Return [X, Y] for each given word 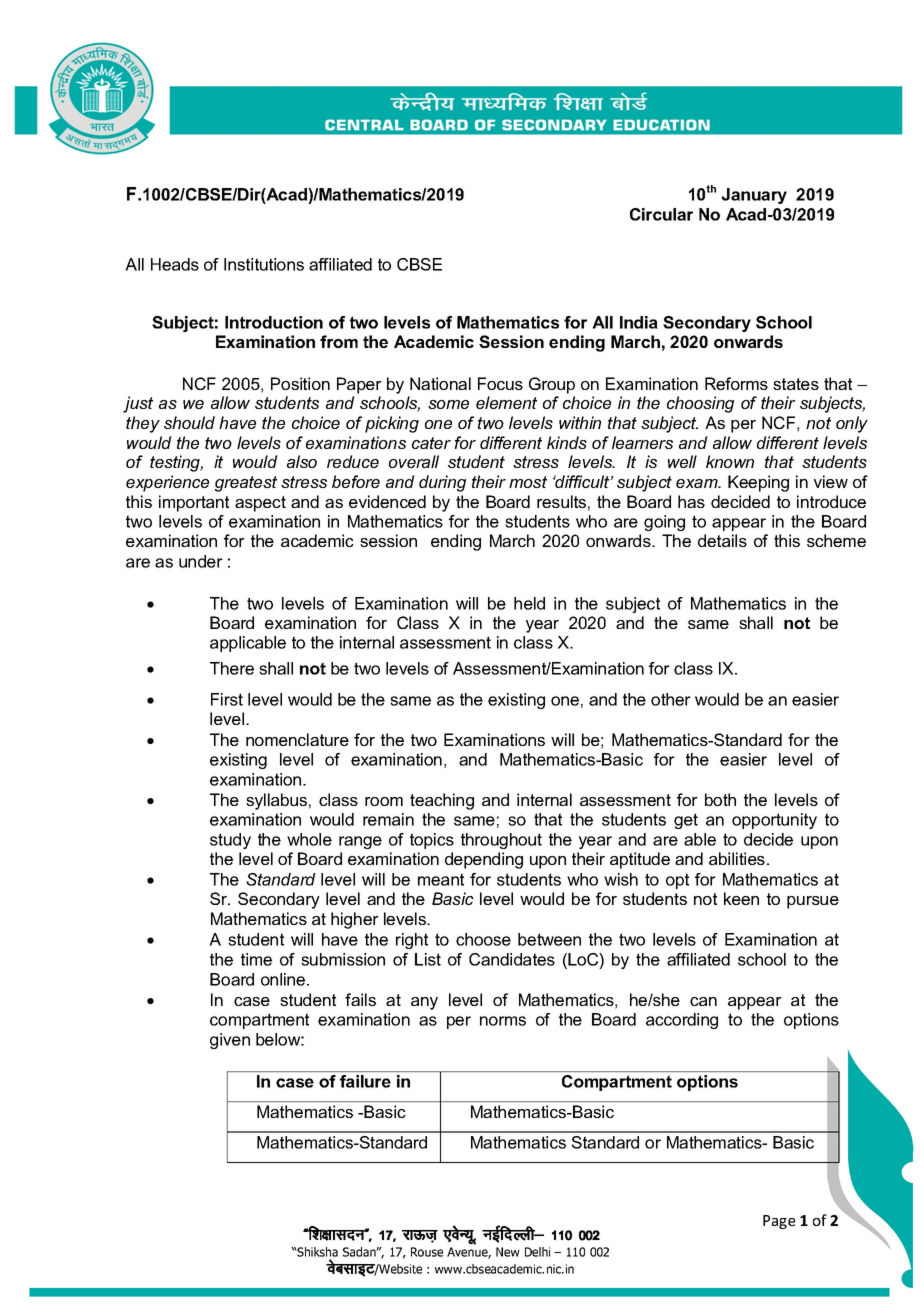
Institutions [264, 264]
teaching [442, 801]
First [227, 699]
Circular [661, 214]
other [671, 699]
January [754, 196]
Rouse [427, 1252]
